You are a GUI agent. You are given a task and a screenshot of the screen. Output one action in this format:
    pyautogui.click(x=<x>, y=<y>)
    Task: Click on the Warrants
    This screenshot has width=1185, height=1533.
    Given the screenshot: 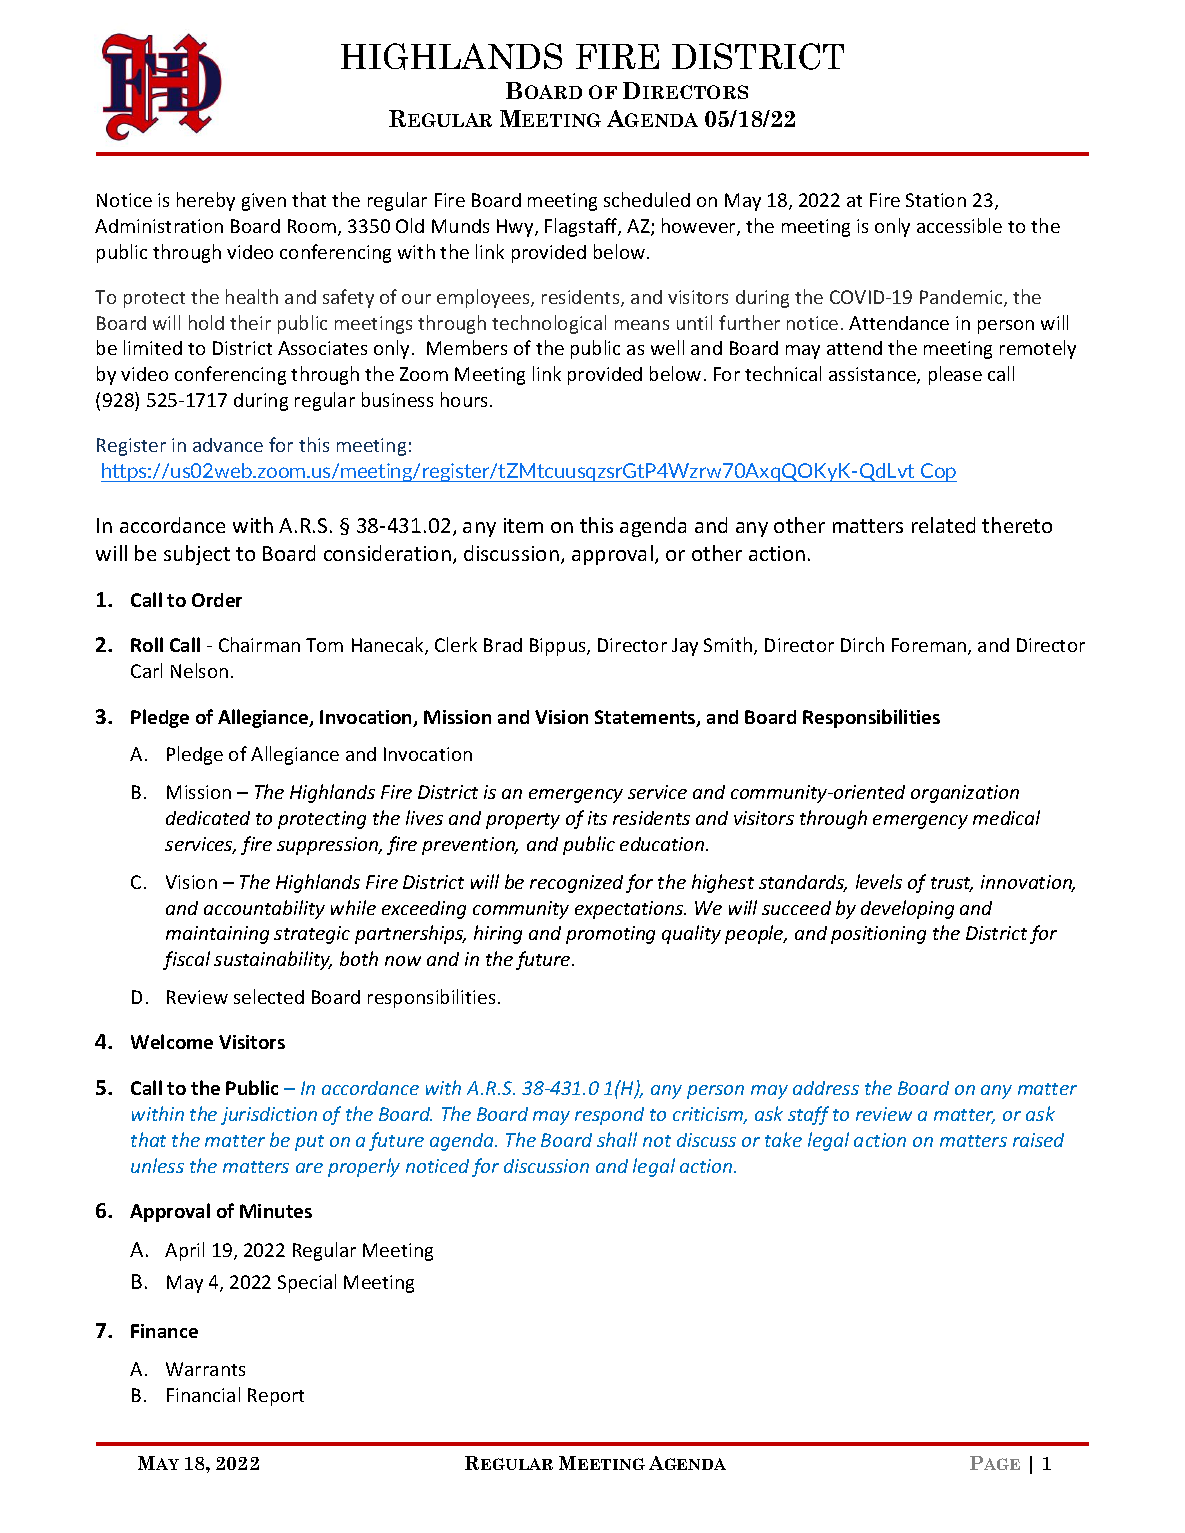 What is the action you would take?
    pyautogui.click(x=205, y=1369)
